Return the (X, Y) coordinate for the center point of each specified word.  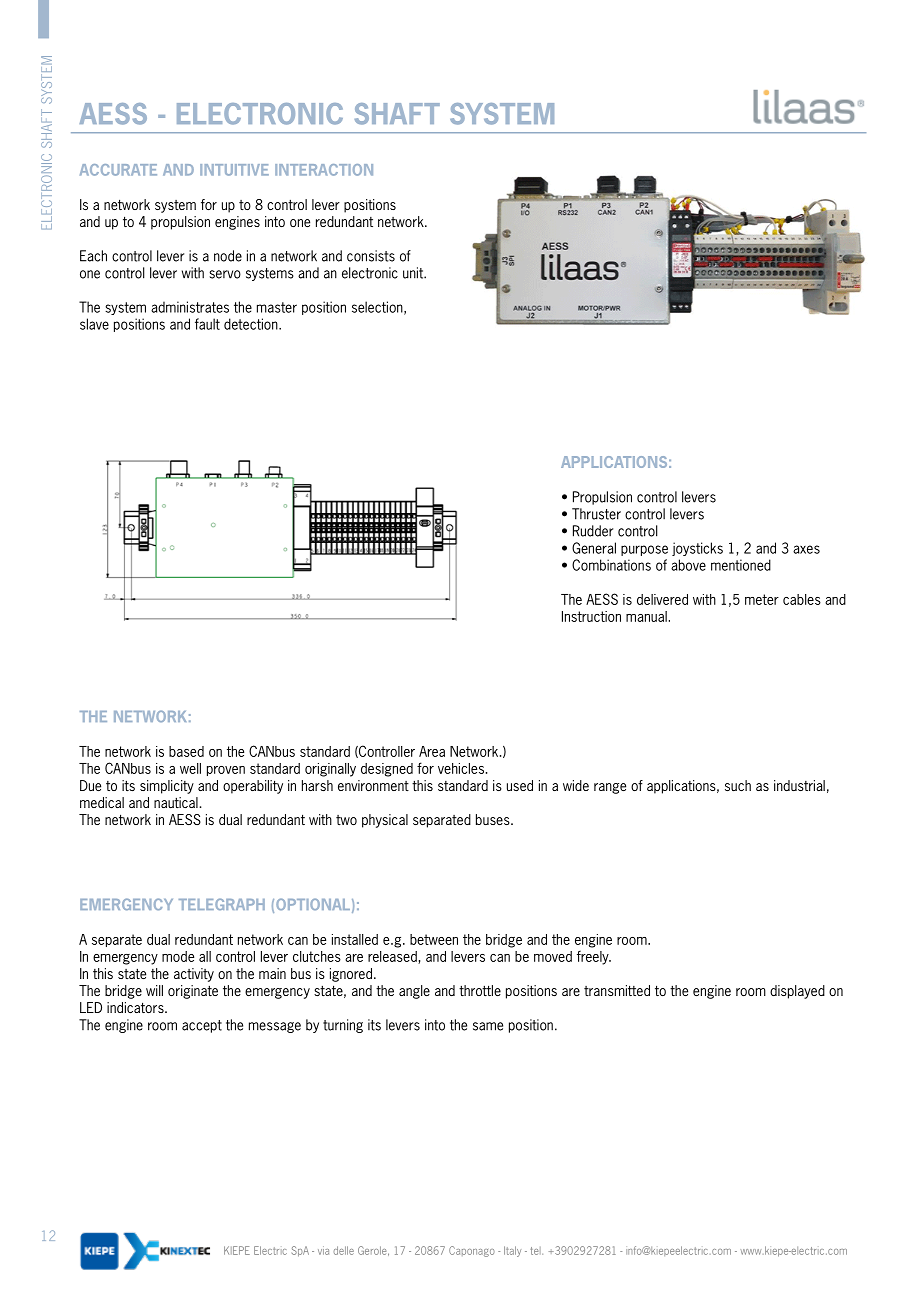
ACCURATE (118, 170)
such (738, 785)
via (323, 1250)
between (434, 939)
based (186, 751)
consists (371, 256)
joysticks (697, 549)
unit (414, 273)
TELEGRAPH (222, 904)
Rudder (593, 531)
